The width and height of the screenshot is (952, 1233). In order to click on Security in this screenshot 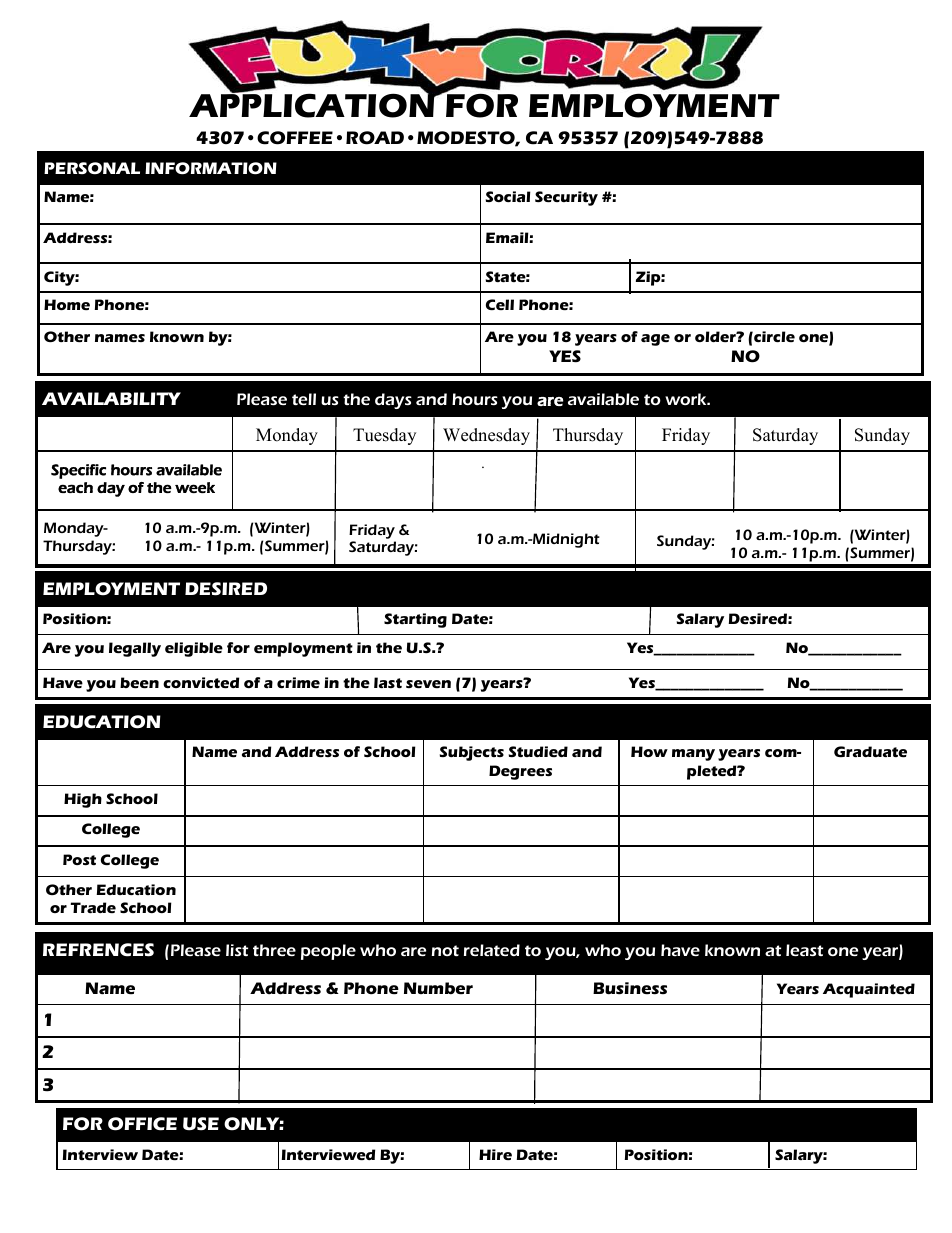, I will do `click(566, 198)`.
